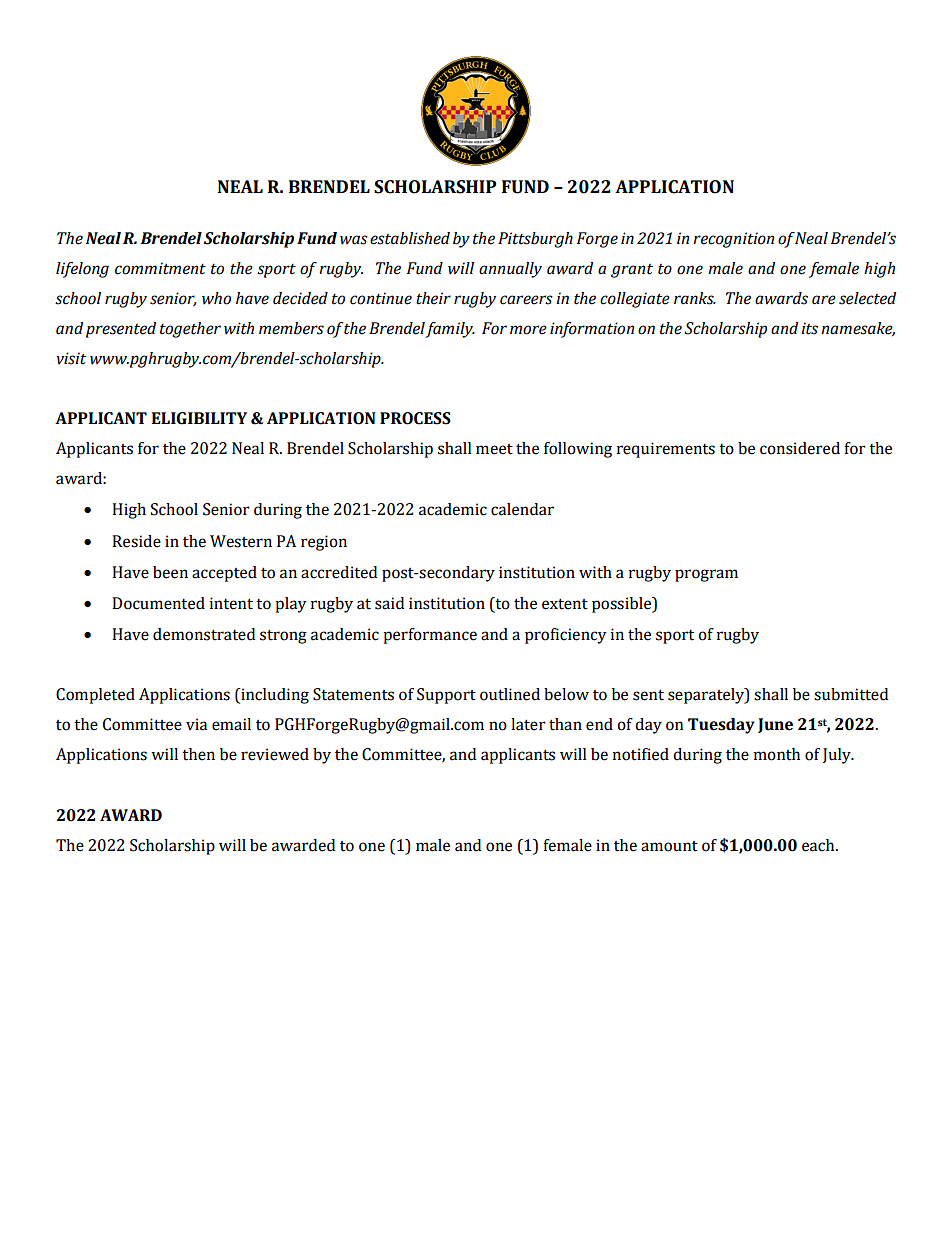  Describe the element at coordinates (136, 541) in the screenshot. I see `Reside` at that location.
